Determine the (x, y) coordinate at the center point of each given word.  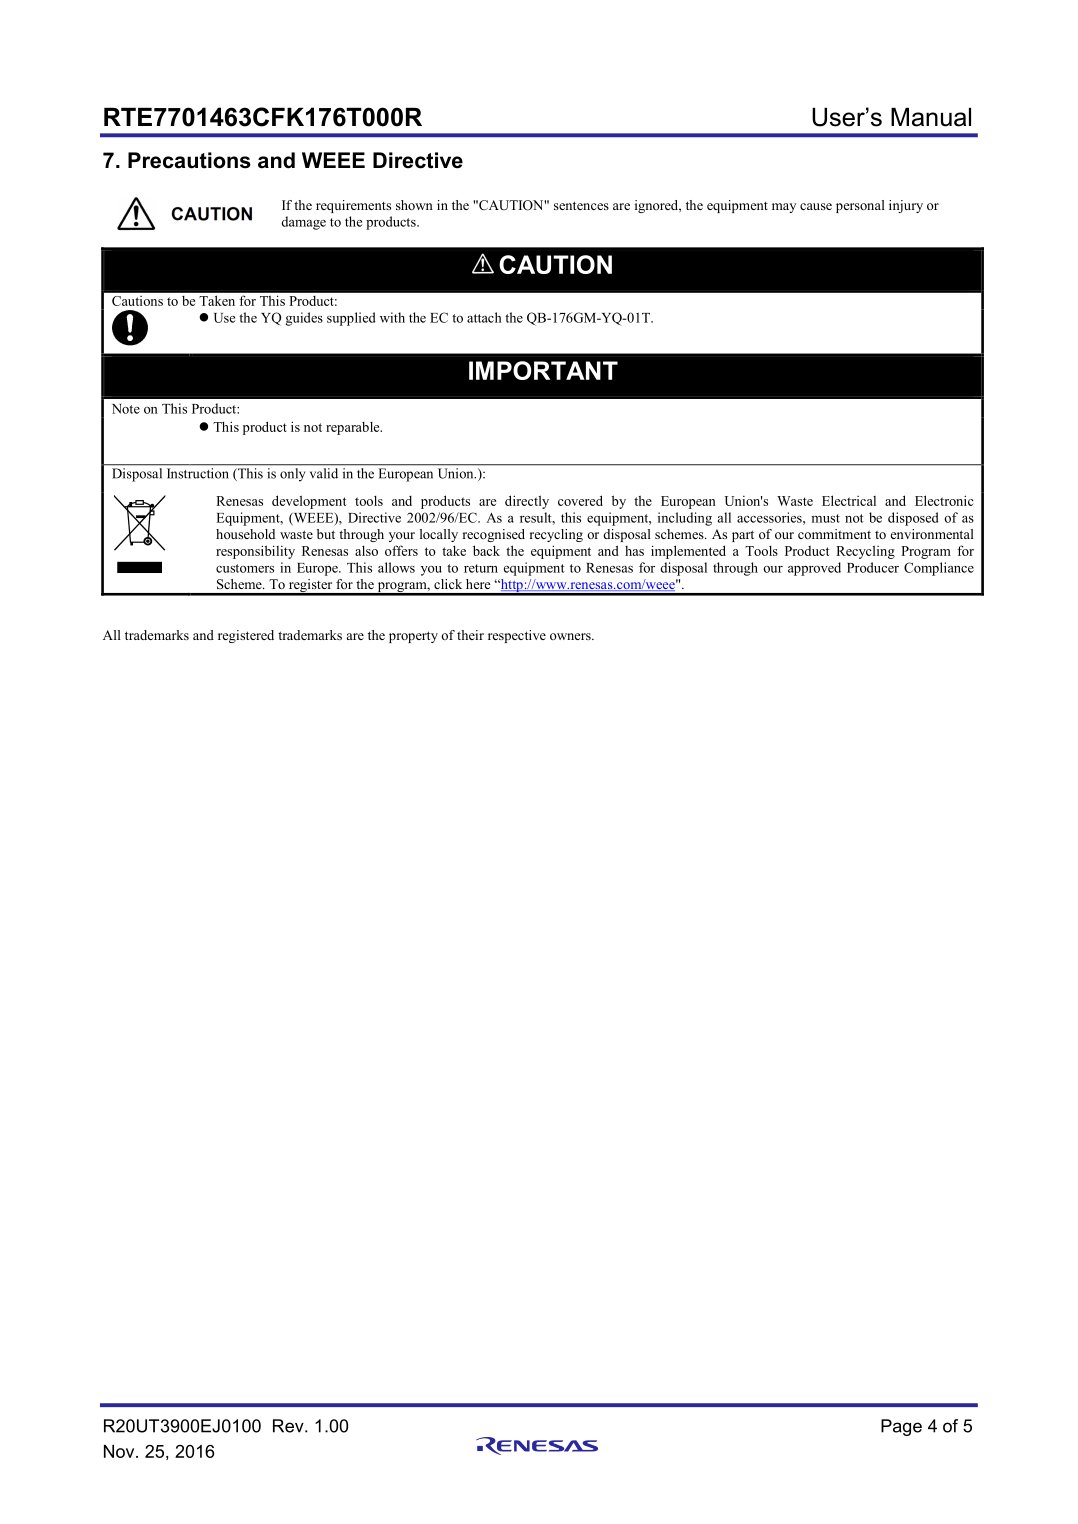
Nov (120, 1451)
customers (245, 568)
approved (814, 569)
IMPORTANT (543, 370)
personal (860, 206)
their (470, 635)
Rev (289, 1426)
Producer (873, 567)
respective (517, 636)
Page (901, 1427)
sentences (581, 205)
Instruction (197, 473)
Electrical (849, 500)
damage (303, 223)
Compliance (939, 569)
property (413, 637)
